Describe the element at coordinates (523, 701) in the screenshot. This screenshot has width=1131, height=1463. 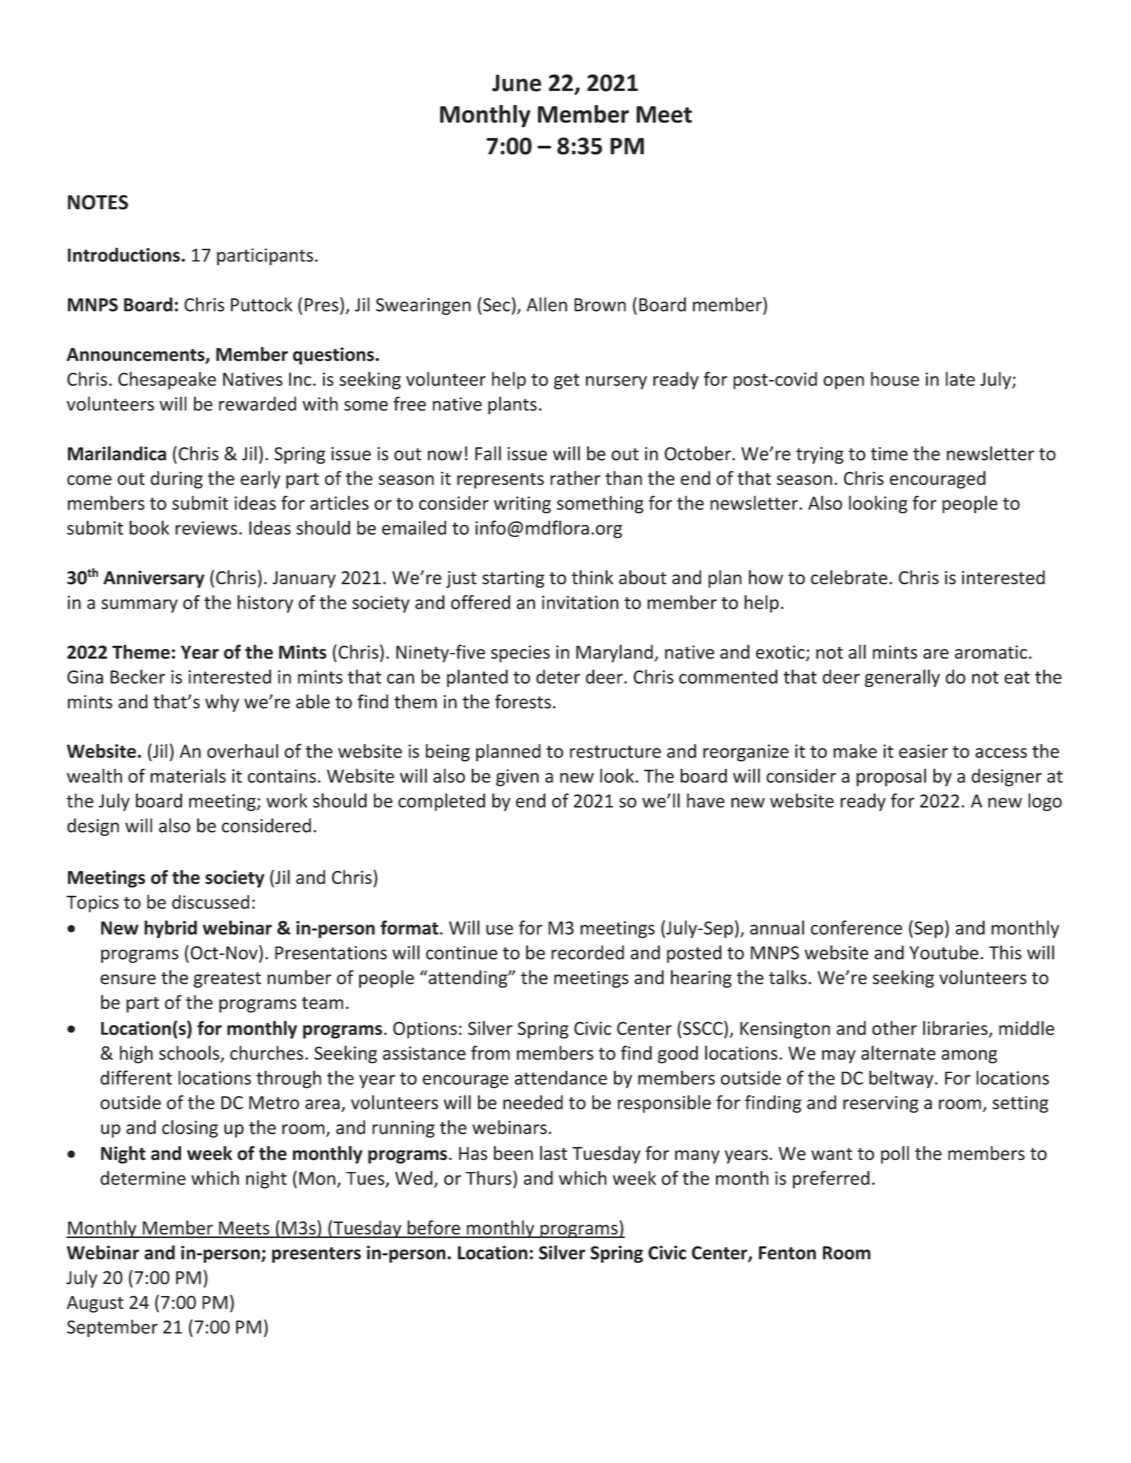
I see `forests` at that location.
